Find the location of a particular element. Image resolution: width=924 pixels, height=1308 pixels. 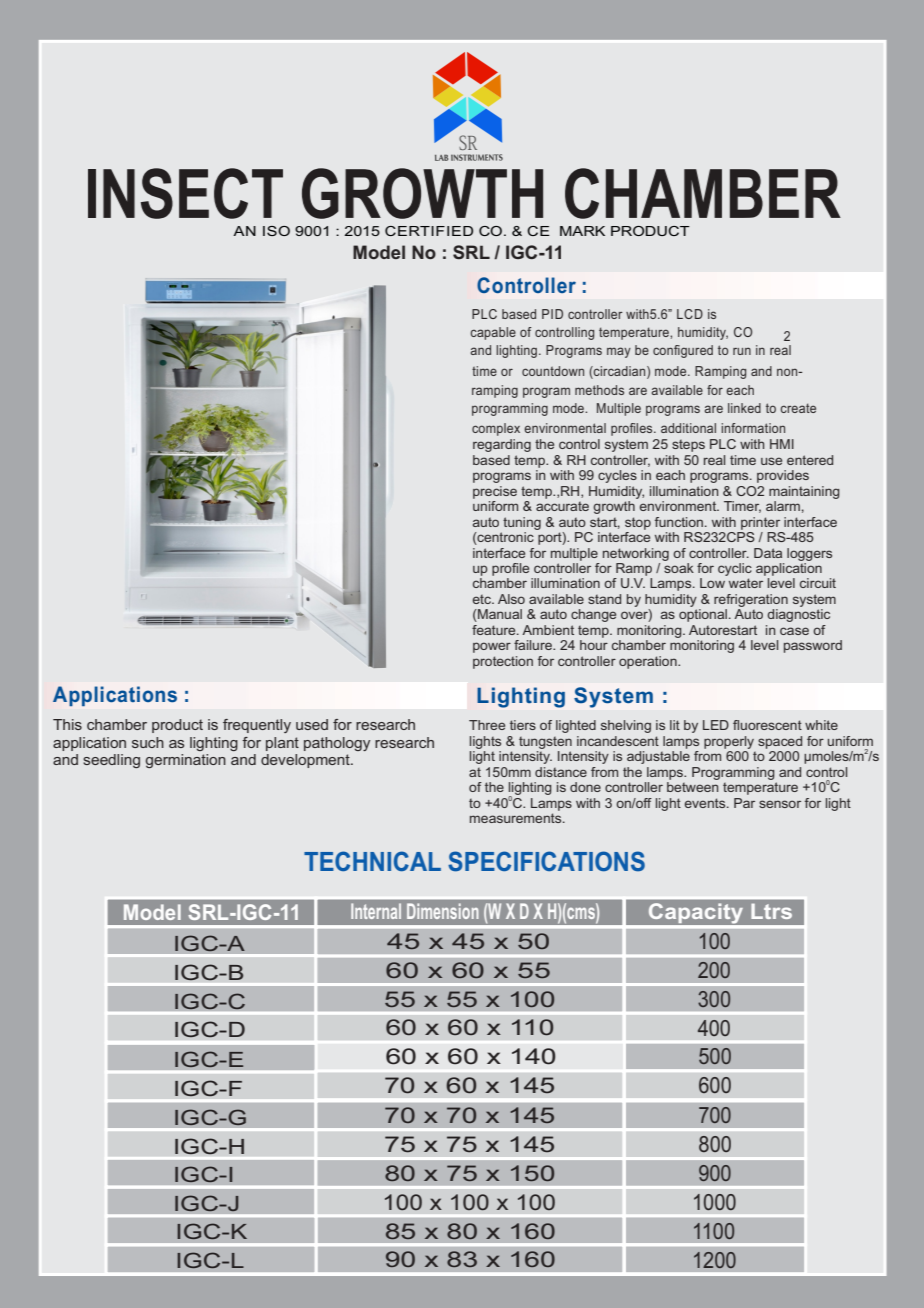

Dimension is located at coordinates (443, 911).
